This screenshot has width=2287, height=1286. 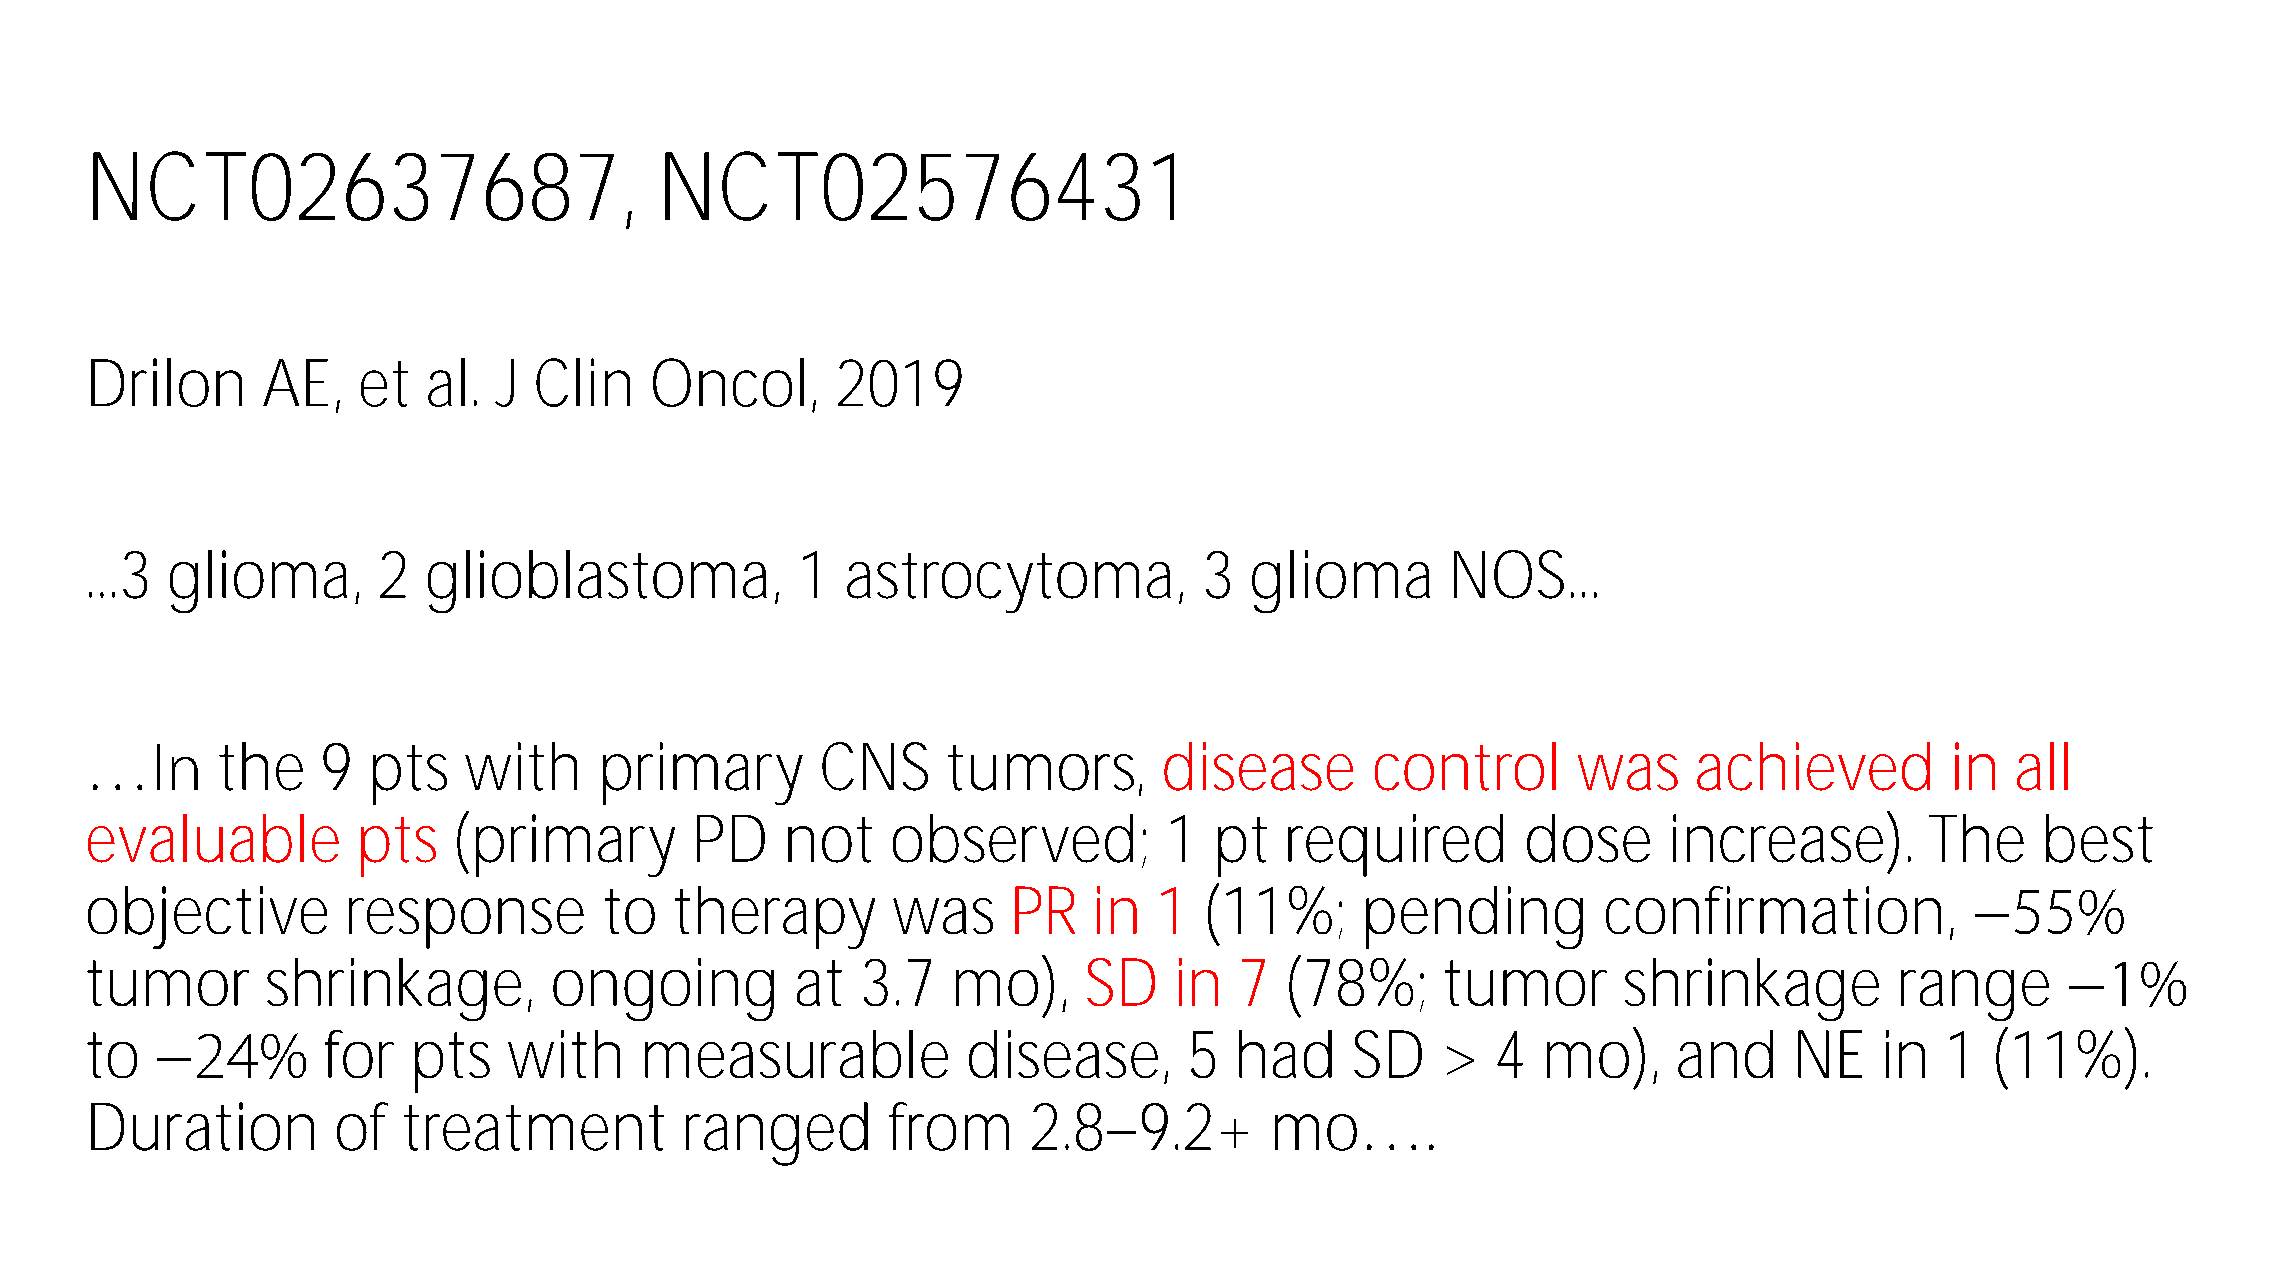 What do you see at coordinates (2042, 766) in the screenshot?
I see `all` at bounding box center [2042, 766].
